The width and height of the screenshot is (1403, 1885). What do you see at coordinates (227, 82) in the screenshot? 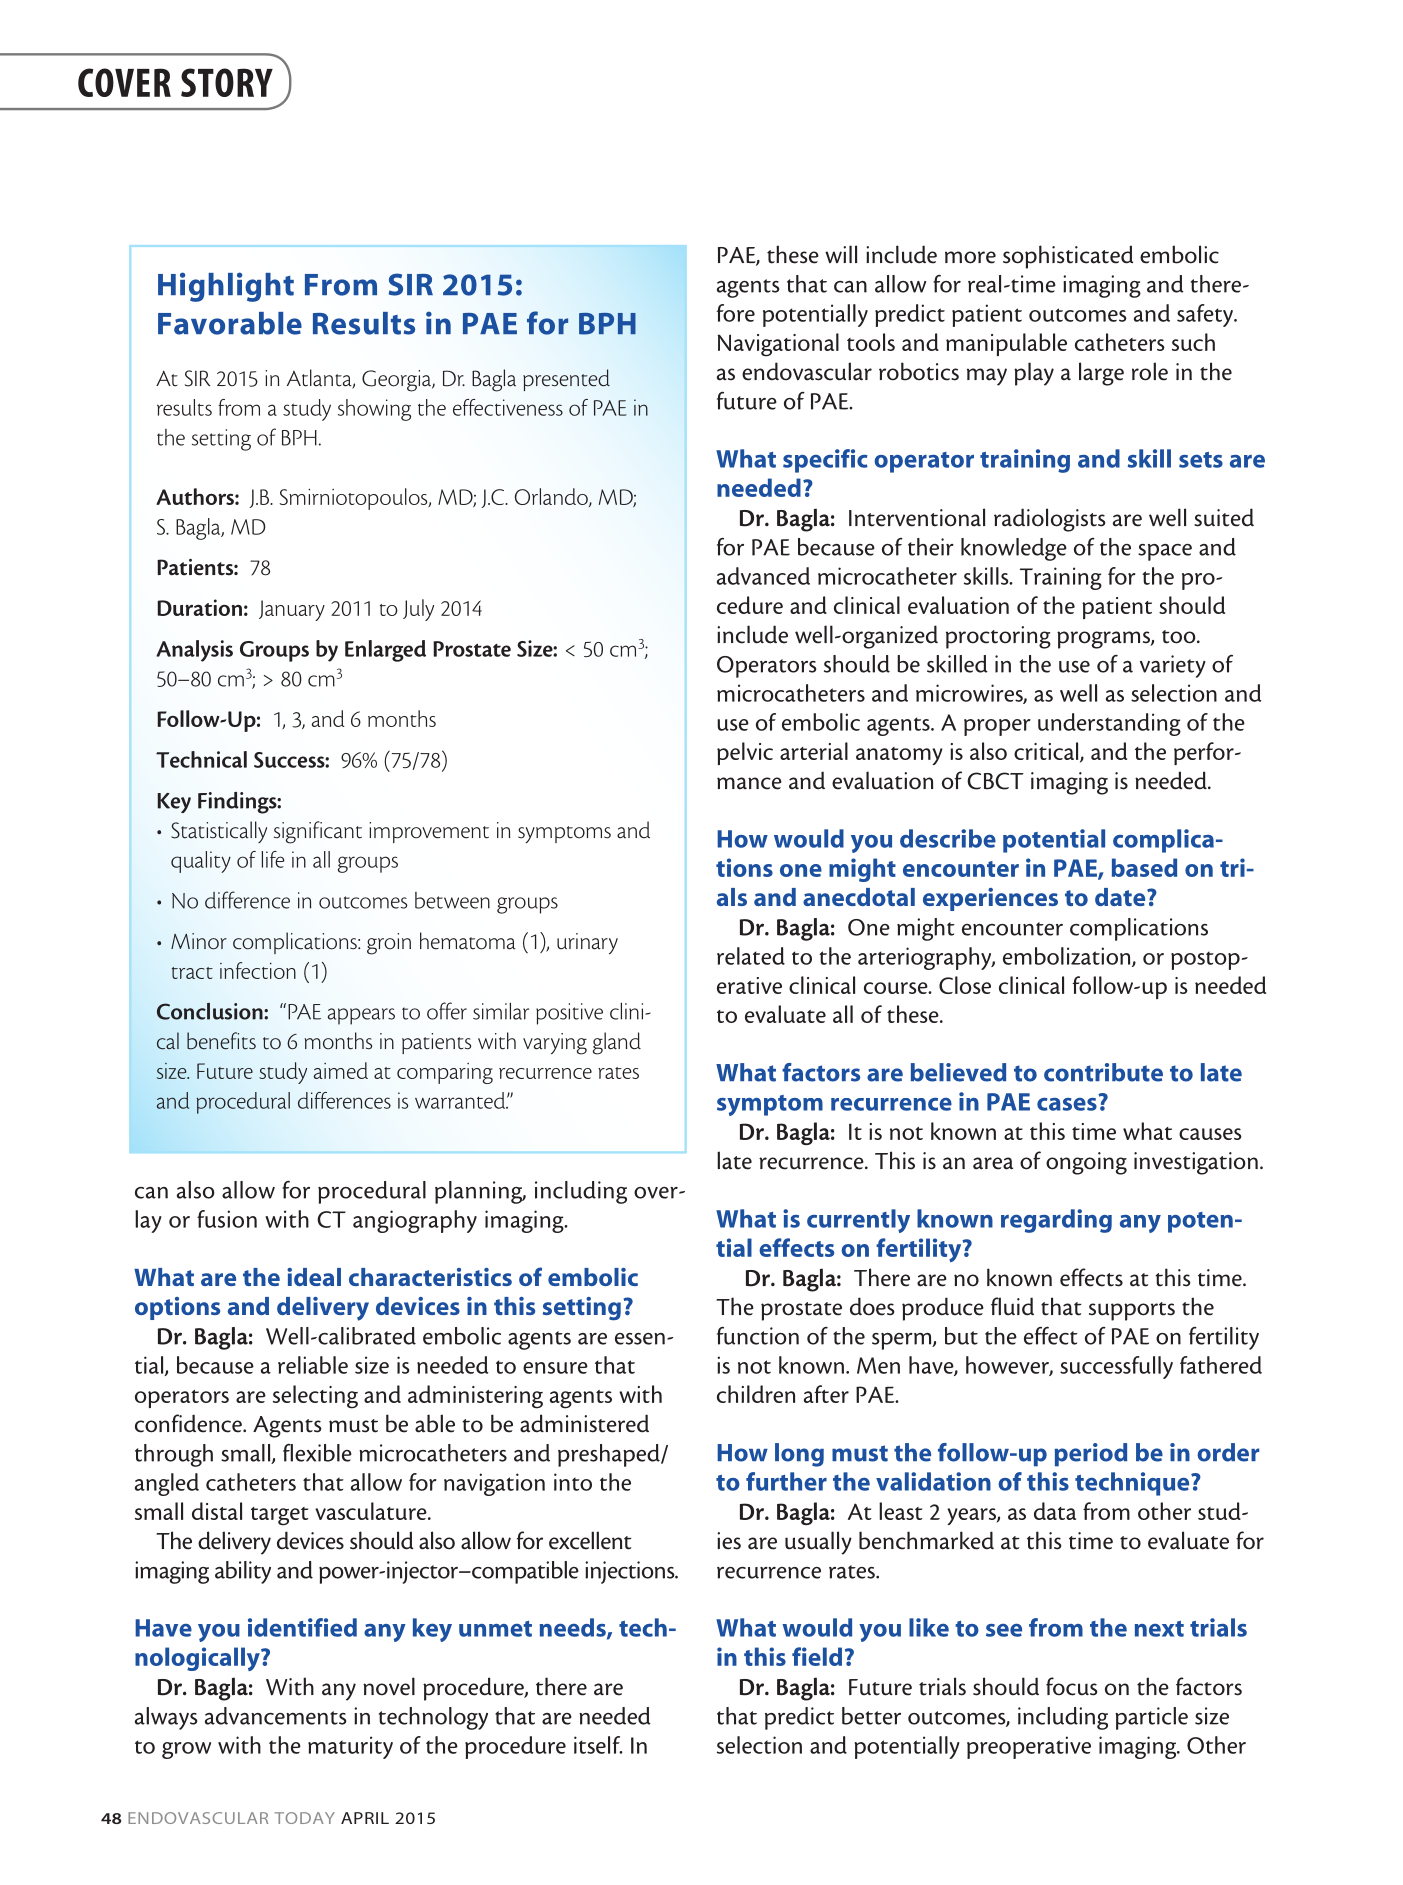
I see `STORY` at bounding box center [227, 82].
